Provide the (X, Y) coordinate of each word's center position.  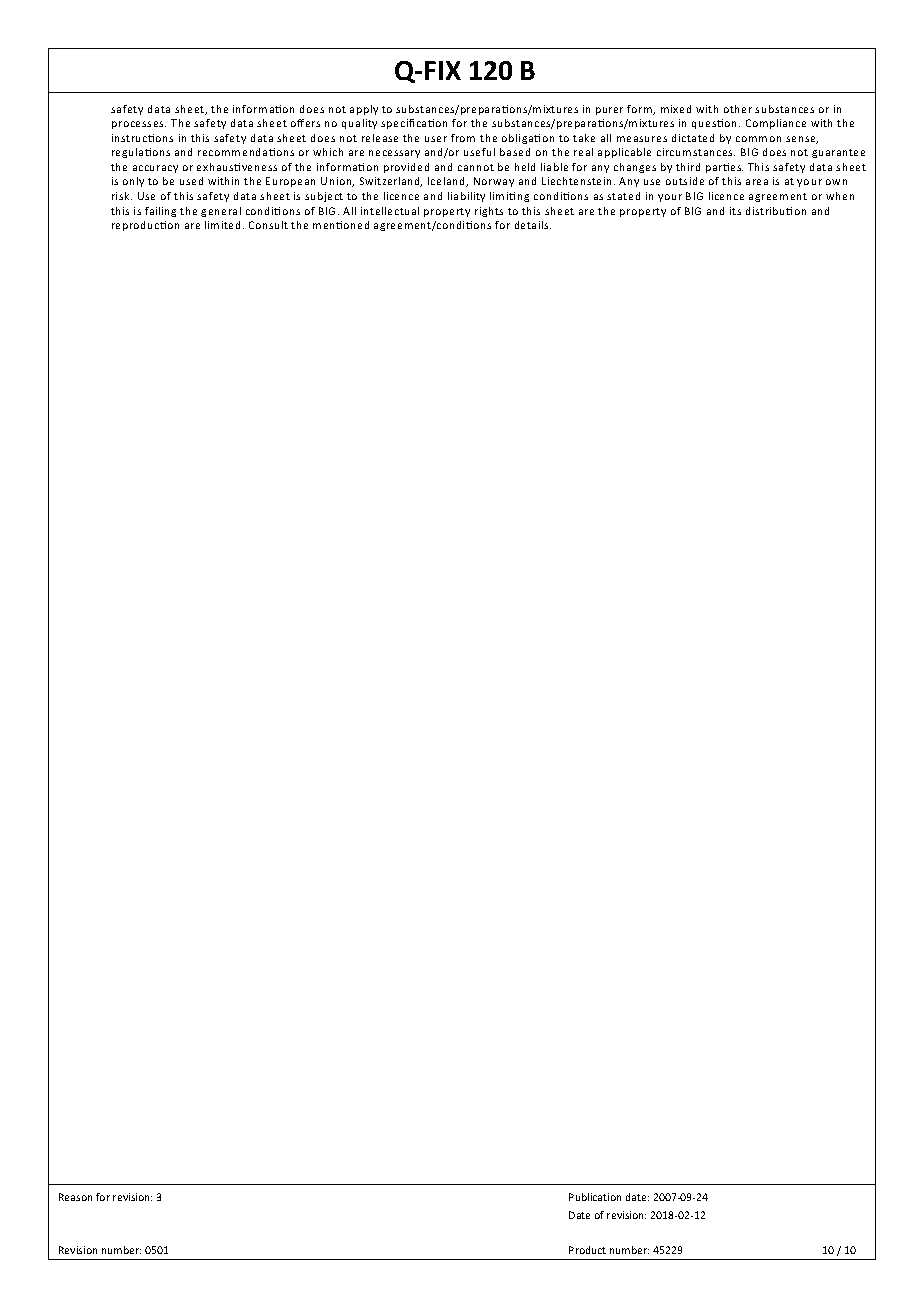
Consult (268, 225)
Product (587, 1250)
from (463, 138)
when (840, 196)
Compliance (776, 124)
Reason (75, 1197)
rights (489, 212)
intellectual (390, 211)
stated (623, 196)
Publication (595, 1197)
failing (160, 212)
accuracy (155, 169)
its (735, 211)
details (533, 225)
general (221, 212)
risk (122, 196)
